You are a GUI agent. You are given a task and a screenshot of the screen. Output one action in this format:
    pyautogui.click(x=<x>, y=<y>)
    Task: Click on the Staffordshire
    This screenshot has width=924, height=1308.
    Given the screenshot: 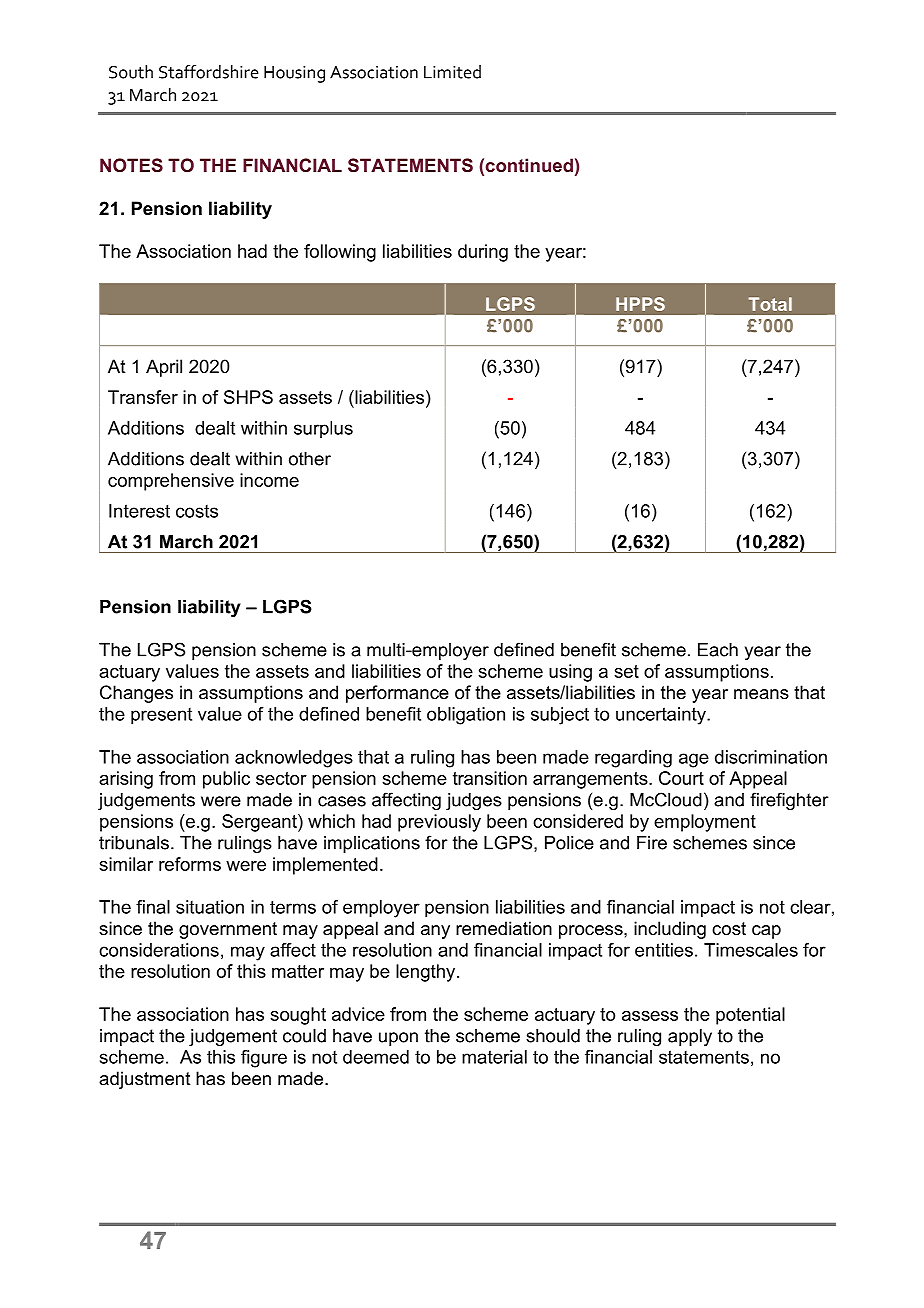 What is the action you would take?
    pyautogui.click(x=209, y=72)
